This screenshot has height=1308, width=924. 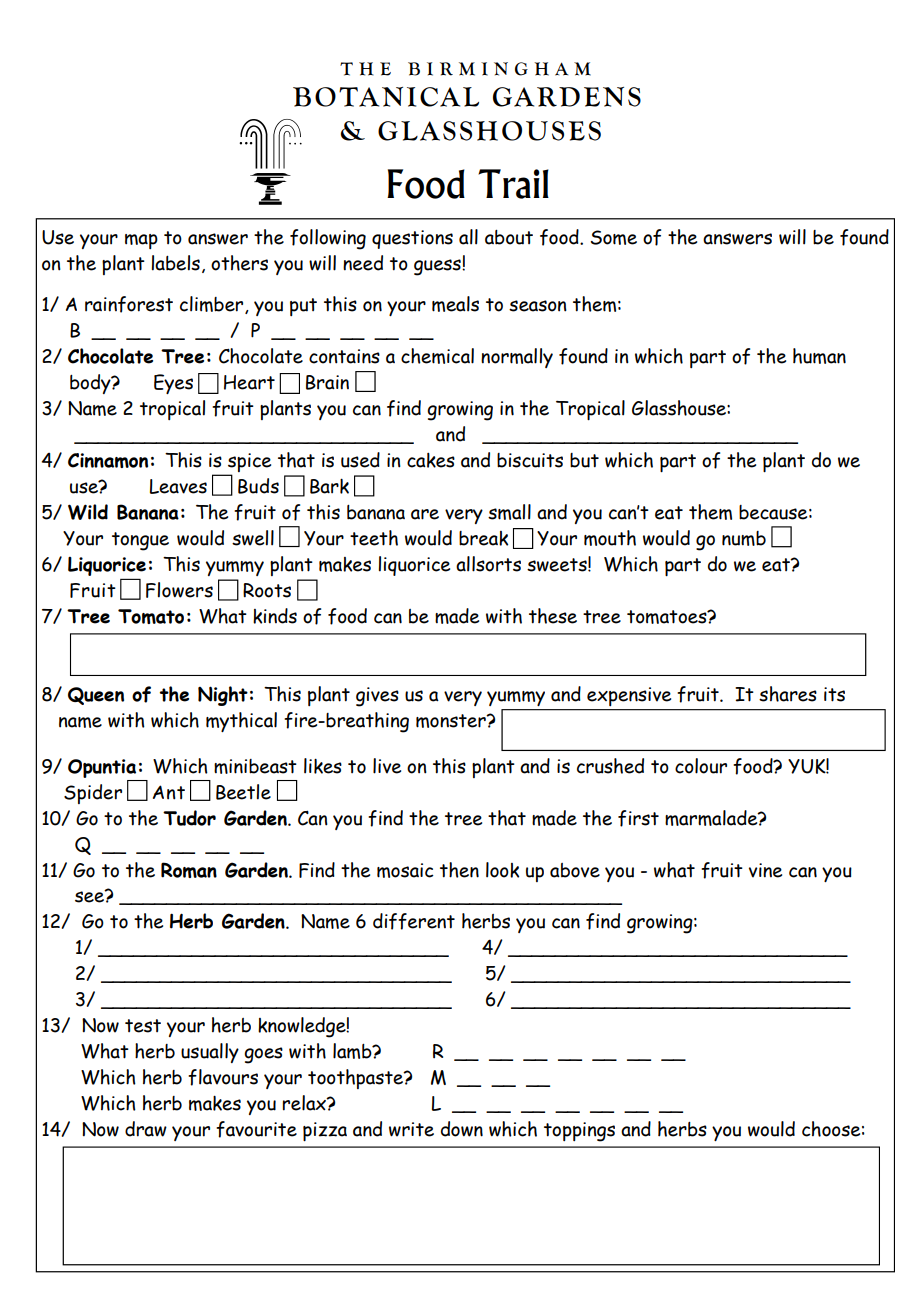 I want to click on colour, so click(x=701, y=766).
